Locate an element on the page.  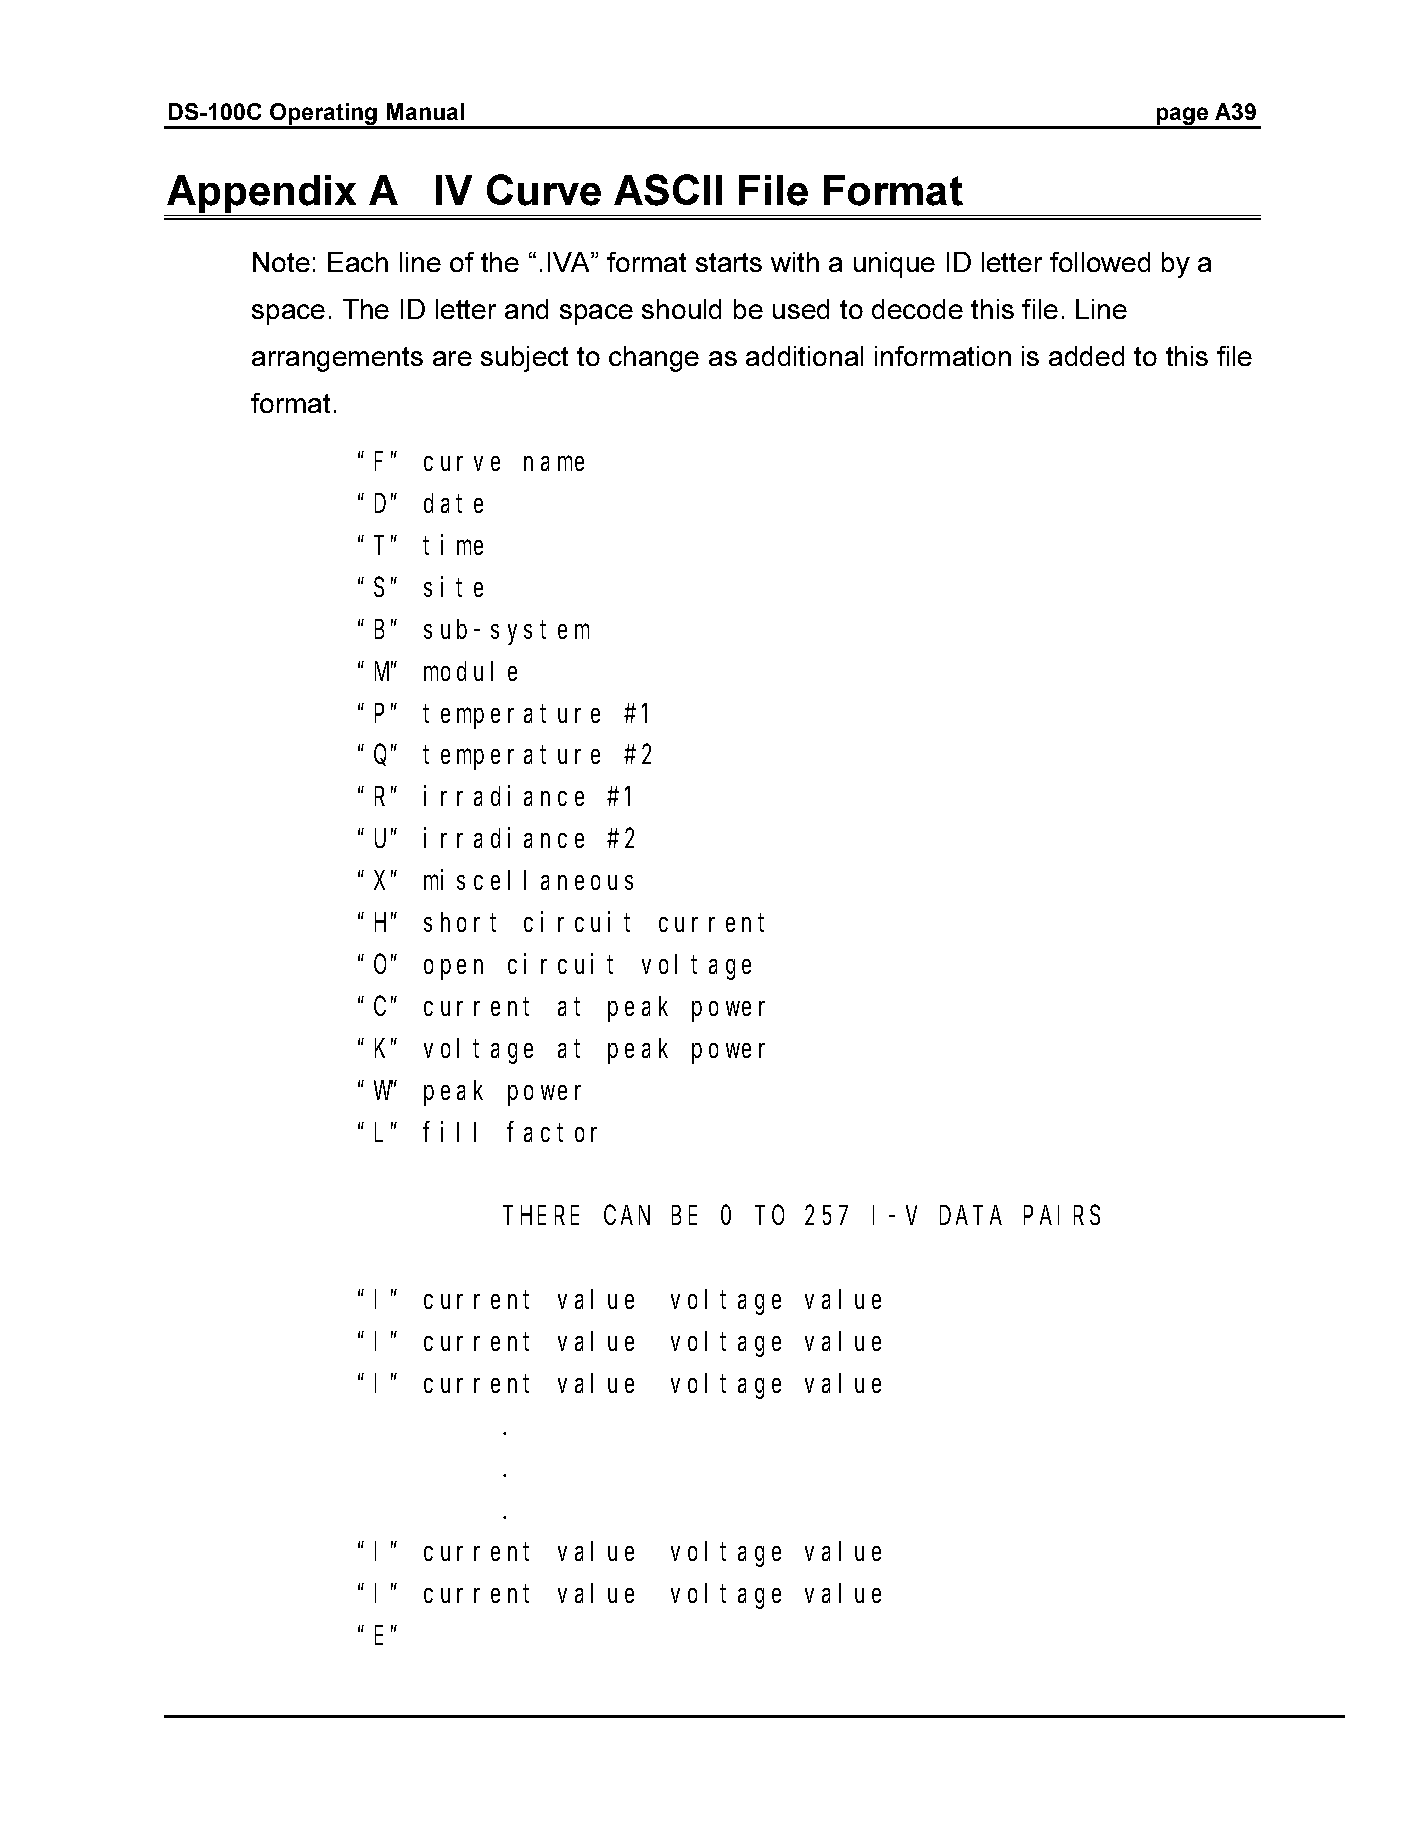
page is located at coordinates (1182, 117).
